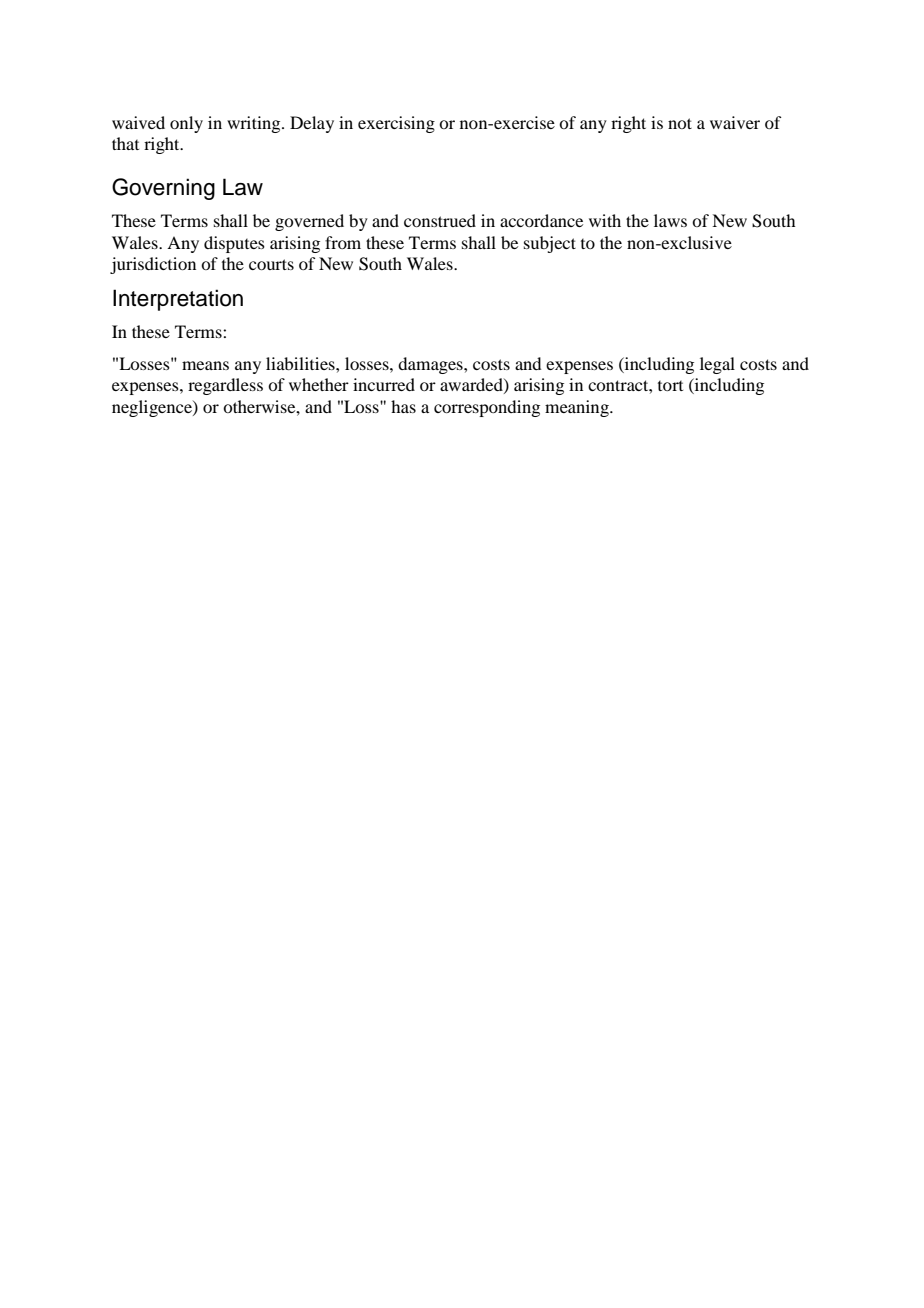 The height and width of the screenshot is (1308, 924). Describe the element at coordinates (396, 124) in the screenshot. I see `exercising` at that location.
